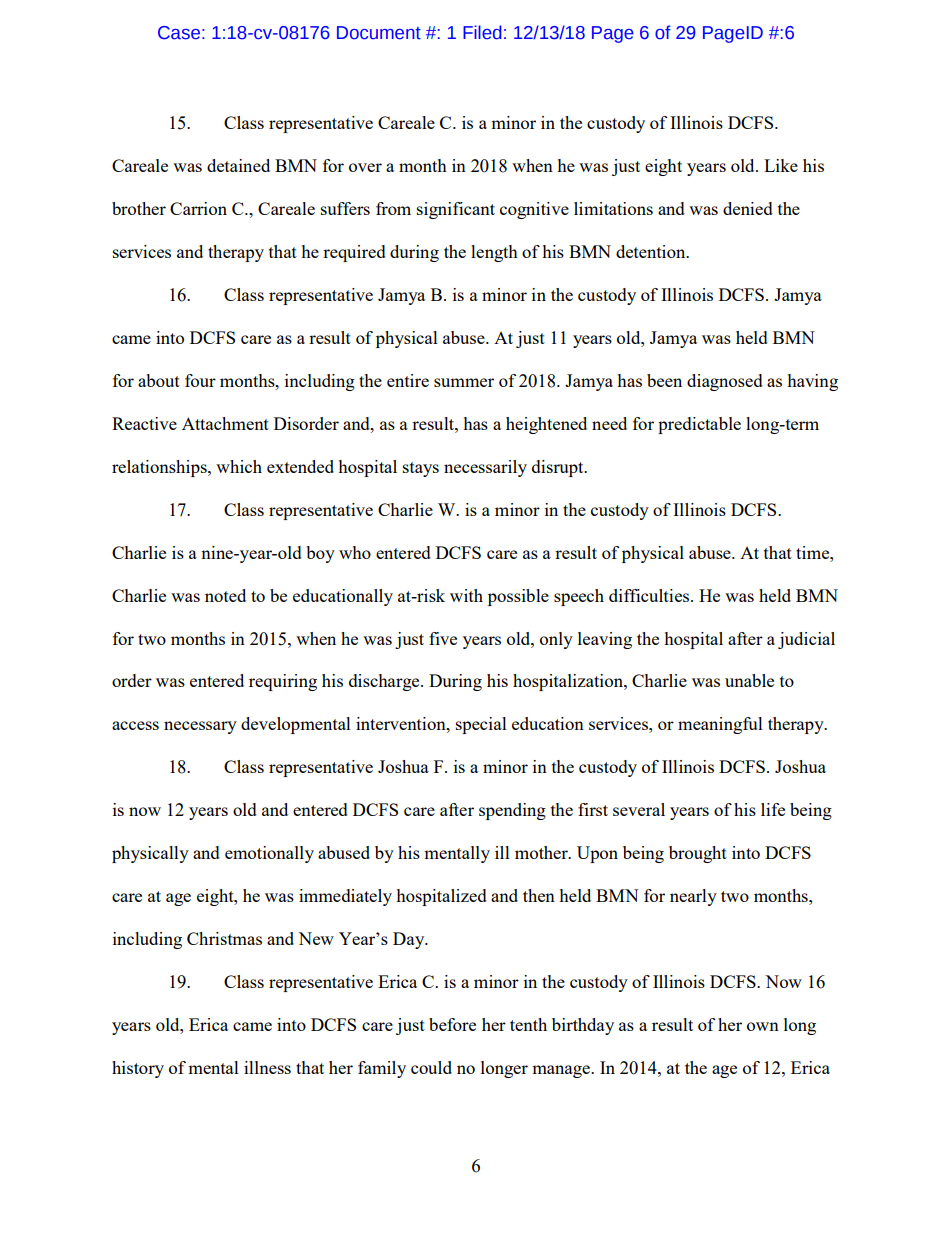 The image size is (952, 1233). Describe the element at coordinates (482, 32) in the document. I see `Filed` at that location.
